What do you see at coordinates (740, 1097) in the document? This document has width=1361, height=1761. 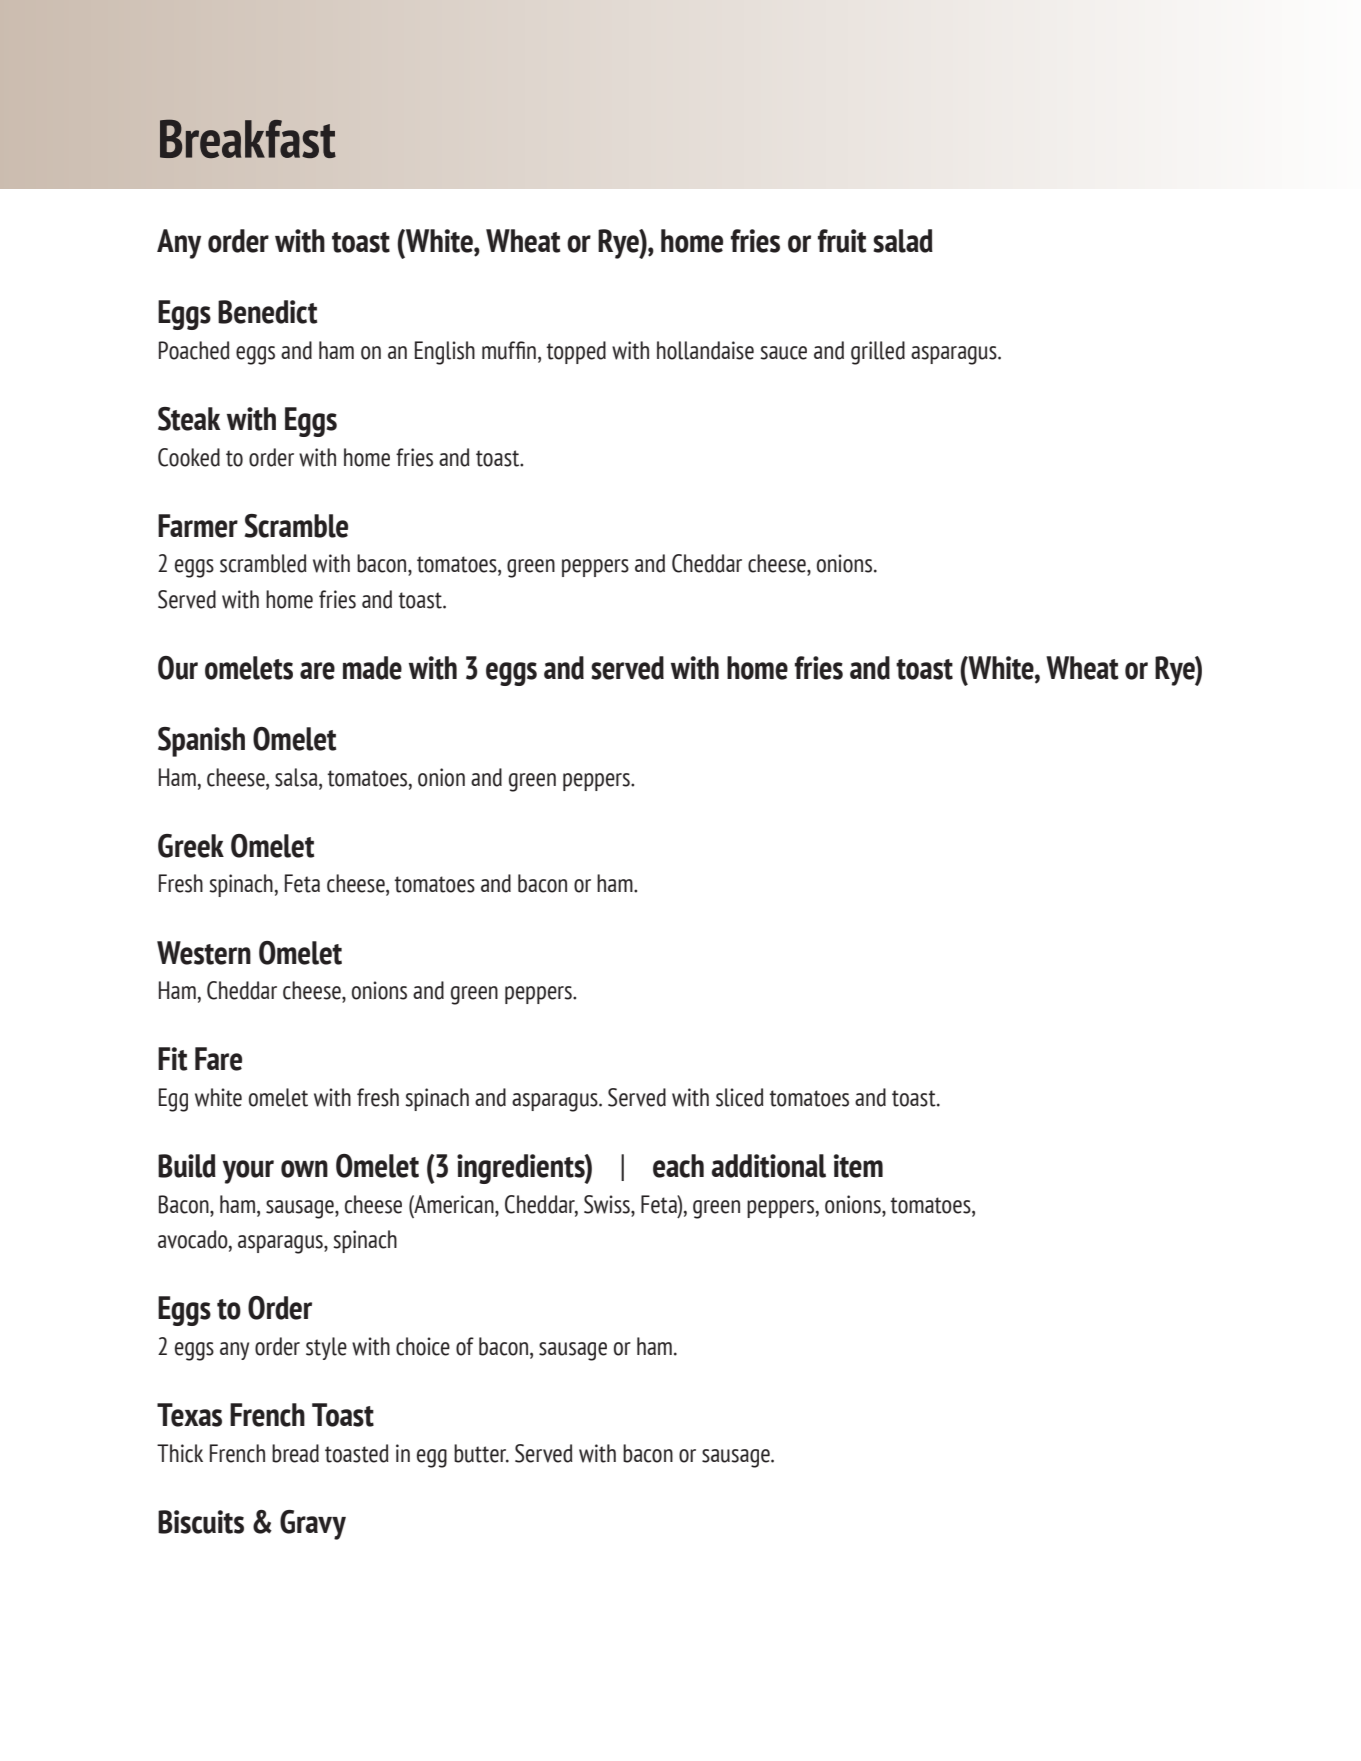 I see `sliced` at bounding box center [740, 1097].
